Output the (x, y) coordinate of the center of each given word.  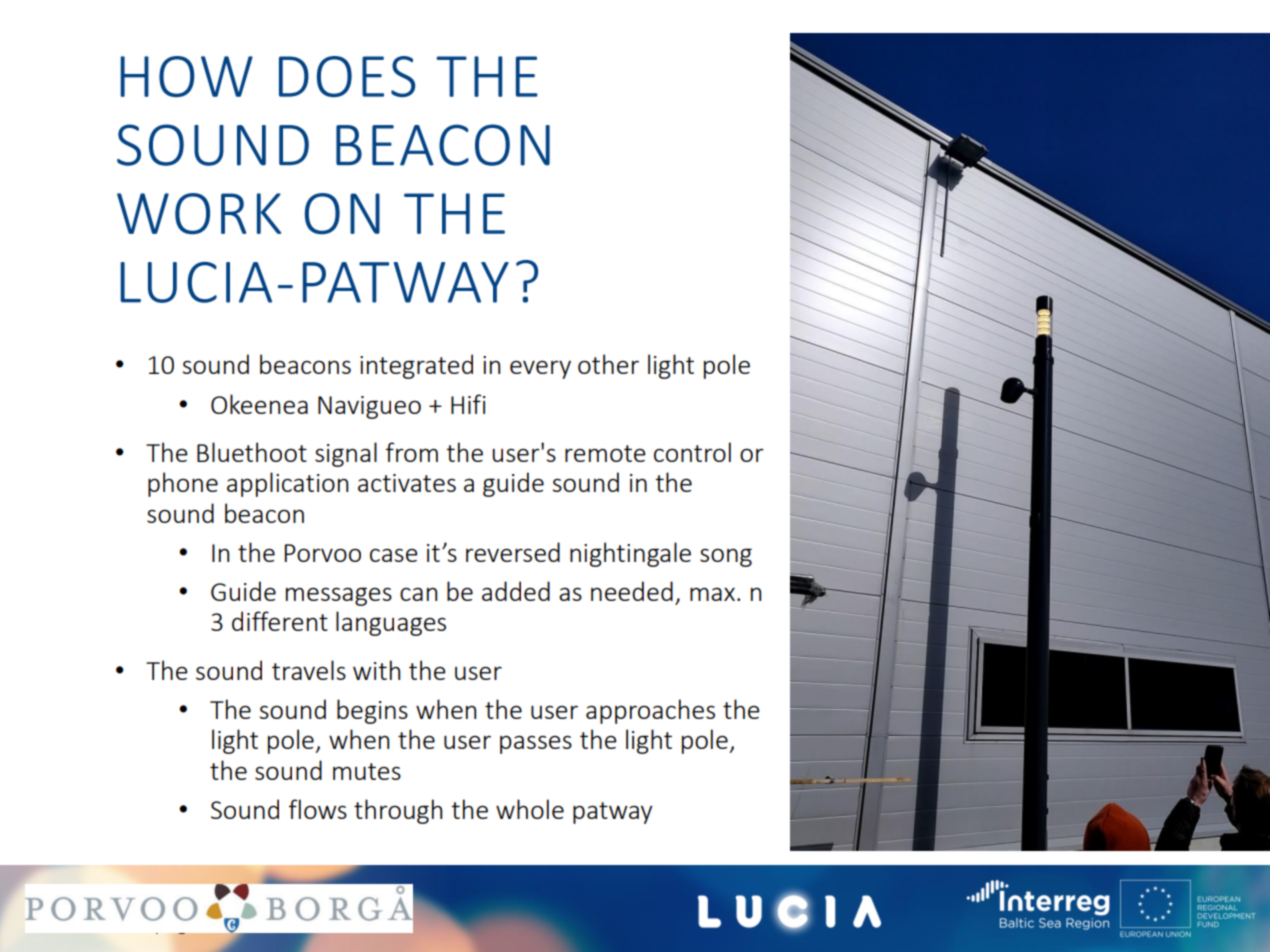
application (287, 484)
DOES (347, 76)
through (398, 811)
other (608, 364)
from (412, 452)
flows (318, 809)
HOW (187, 76)
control (692, 452)
